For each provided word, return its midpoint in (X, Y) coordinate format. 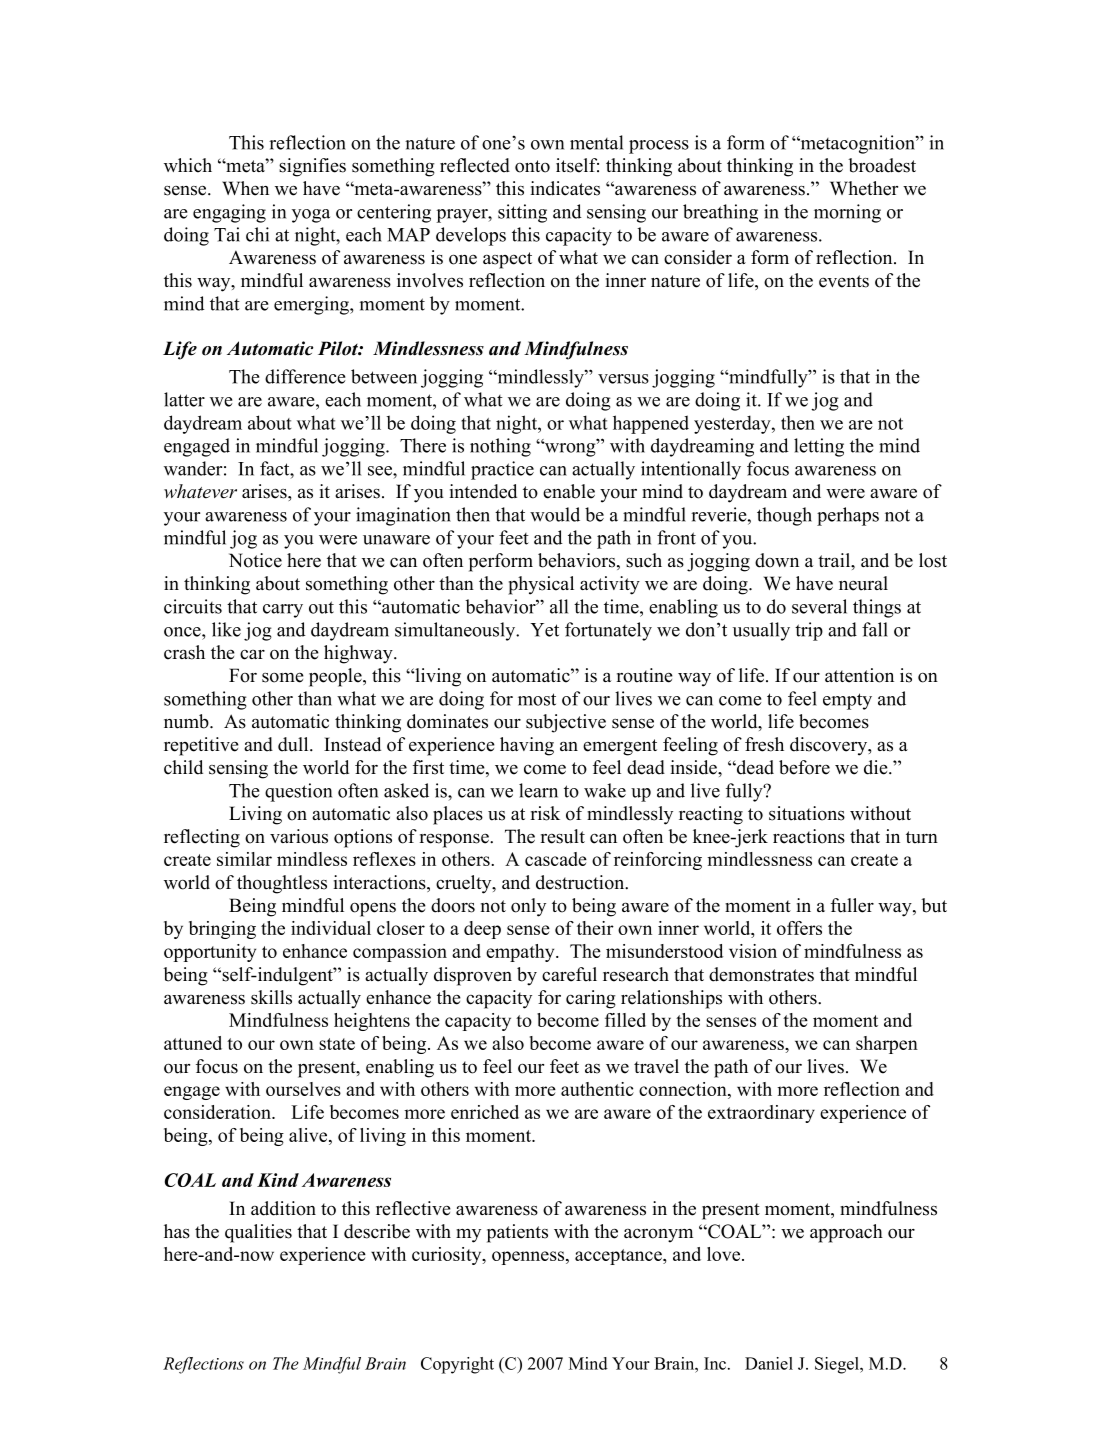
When (245, 188)
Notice (255, 560)
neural (863, 583)
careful (569, 974)
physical (541, 585)
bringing (222, 930)
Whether (864, 188)
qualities (258, 1233)
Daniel (769, 1363)
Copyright (457, 1365)
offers (799, 928)
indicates (565, 188)
